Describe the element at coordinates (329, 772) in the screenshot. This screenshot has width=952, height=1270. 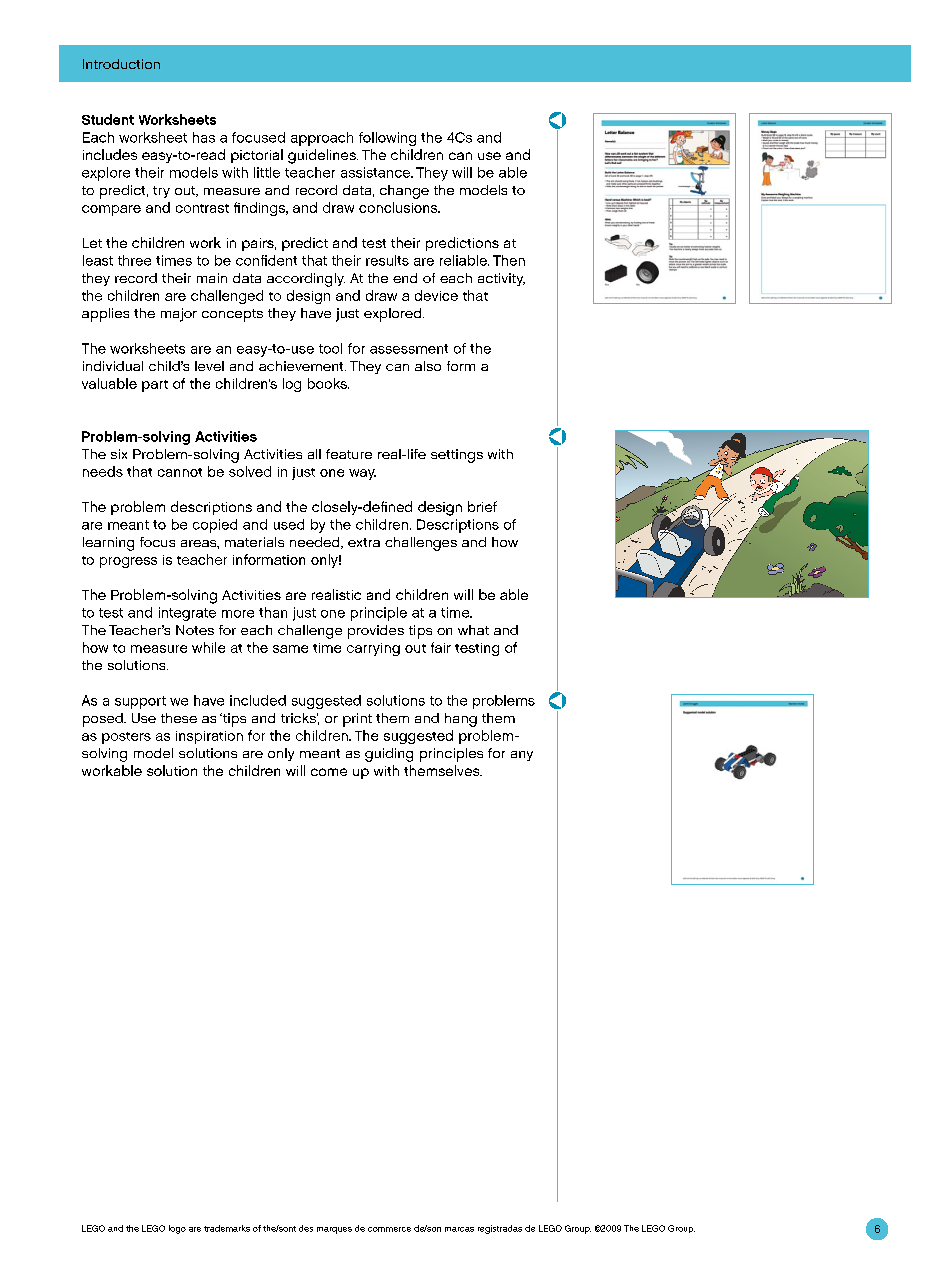
I see `come` at that location.
